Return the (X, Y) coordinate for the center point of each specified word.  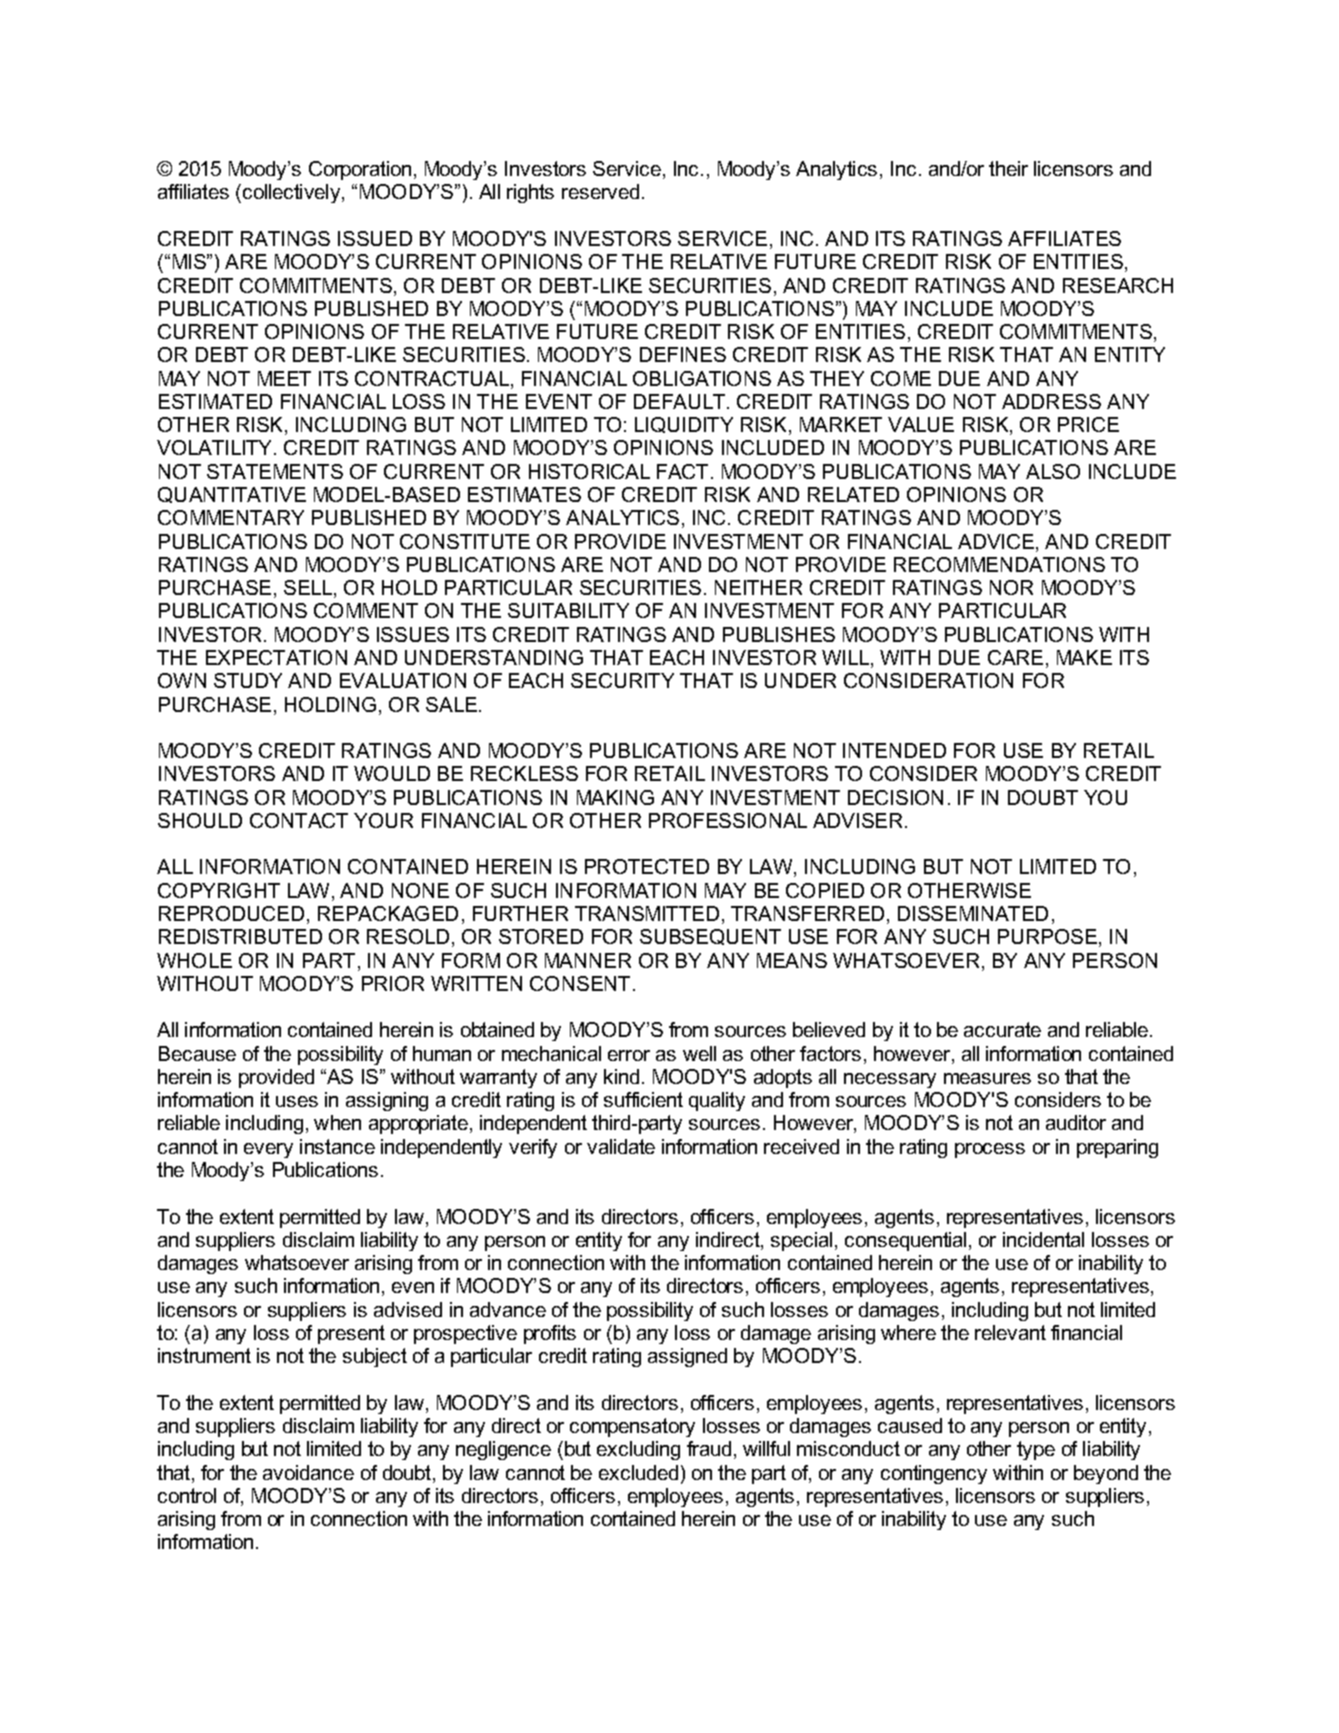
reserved (600, 191)
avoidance (308, 1472)
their (1008, 168)
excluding (638, 1450)
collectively (293, 193)
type (1036, 1450)
